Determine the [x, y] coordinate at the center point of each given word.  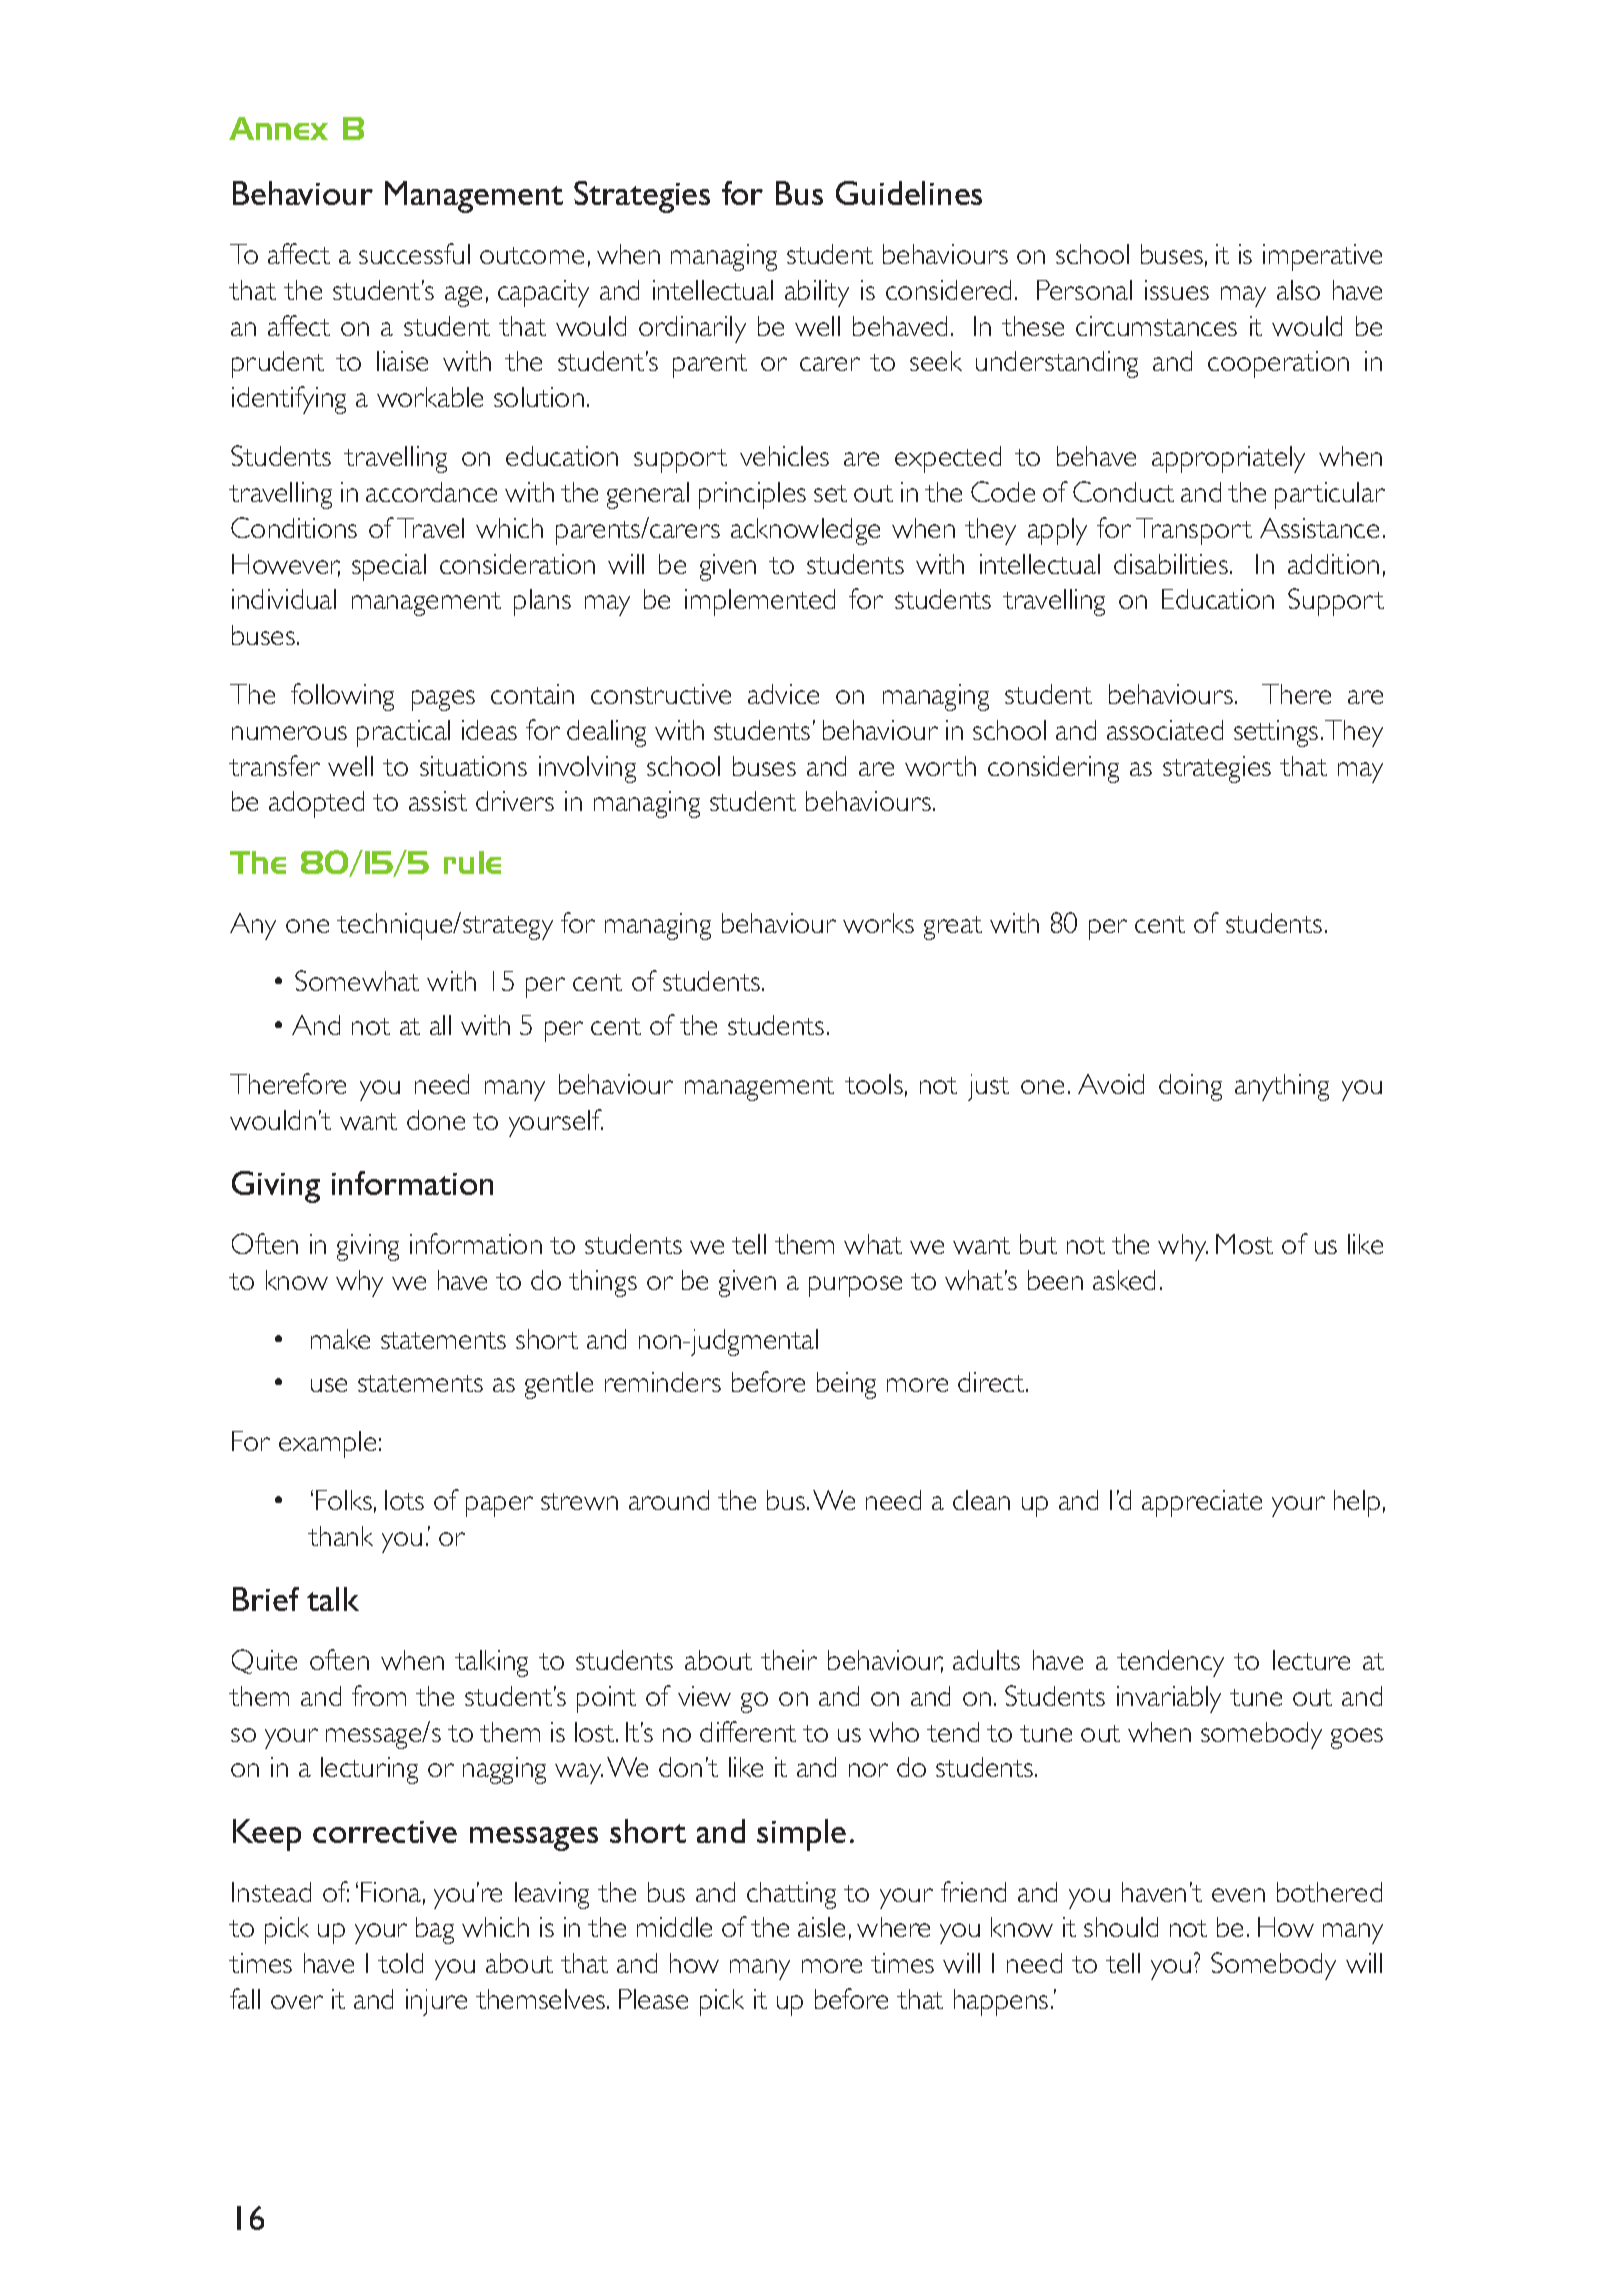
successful [414, 253]
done [436, 1120]
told [400, 1963]
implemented [760, 602]
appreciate [1202, 1503]
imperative [1322, 257]
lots [404, 1500]
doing [1190, 1087]
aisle [821, 1927]
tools [874, 1084]
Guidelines [909, 193]
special [389, 567]
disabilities [1171, 564]
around [669, 1500]
